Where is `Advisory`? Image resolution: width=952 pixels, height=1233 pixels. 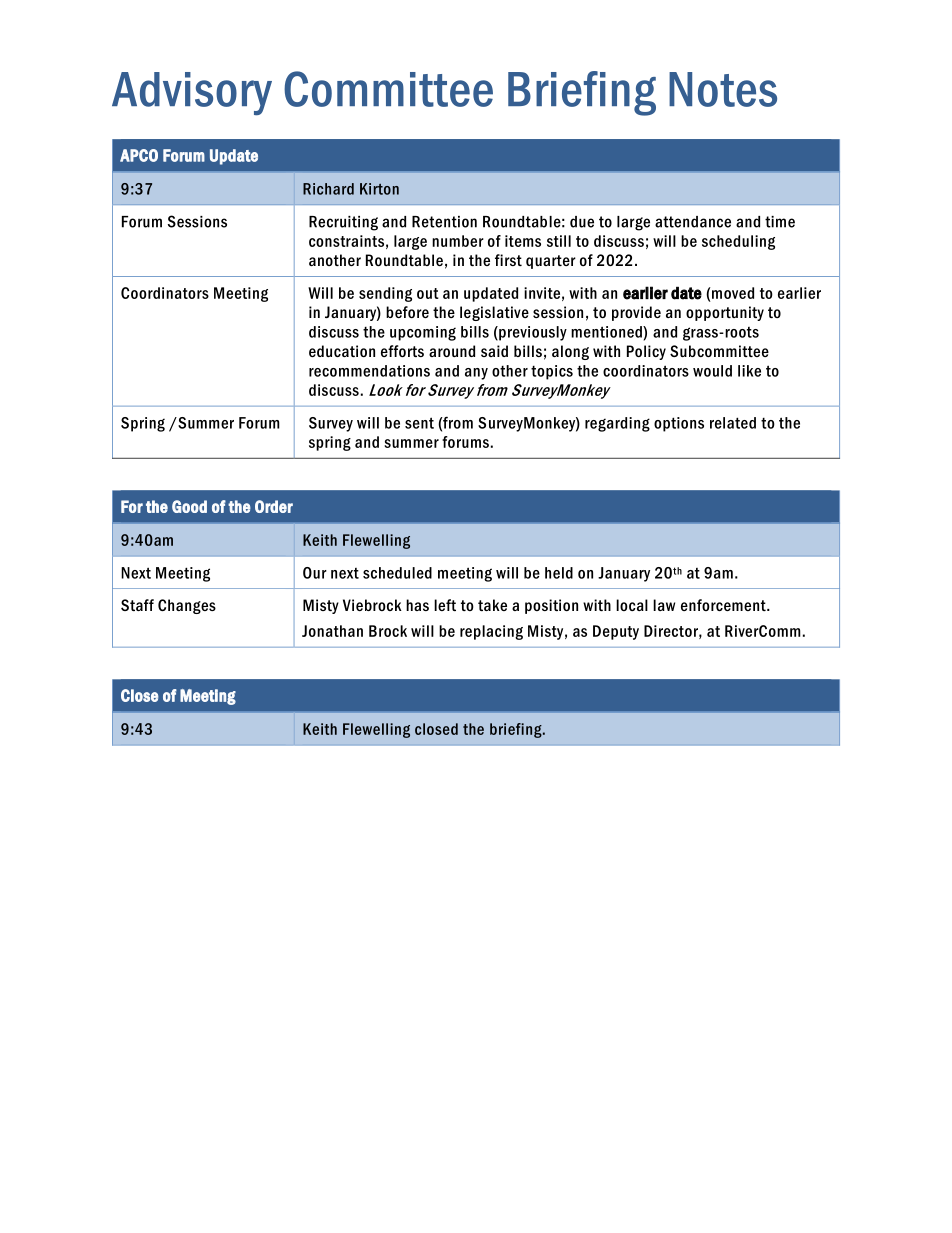
Advisory is located at coordinates (192, 93).
